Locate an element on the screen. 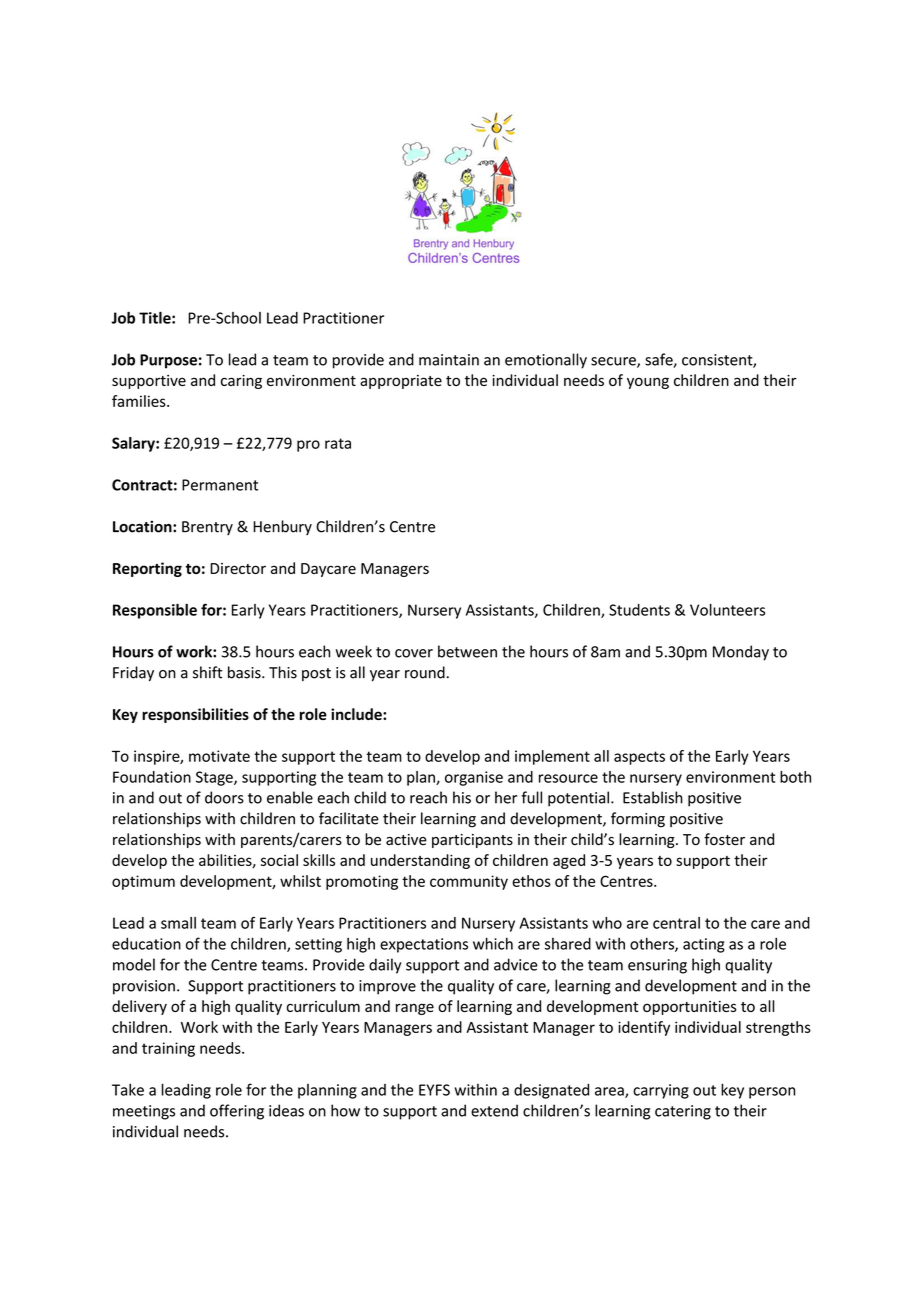  offering is located at coordinates (237, 1112).
